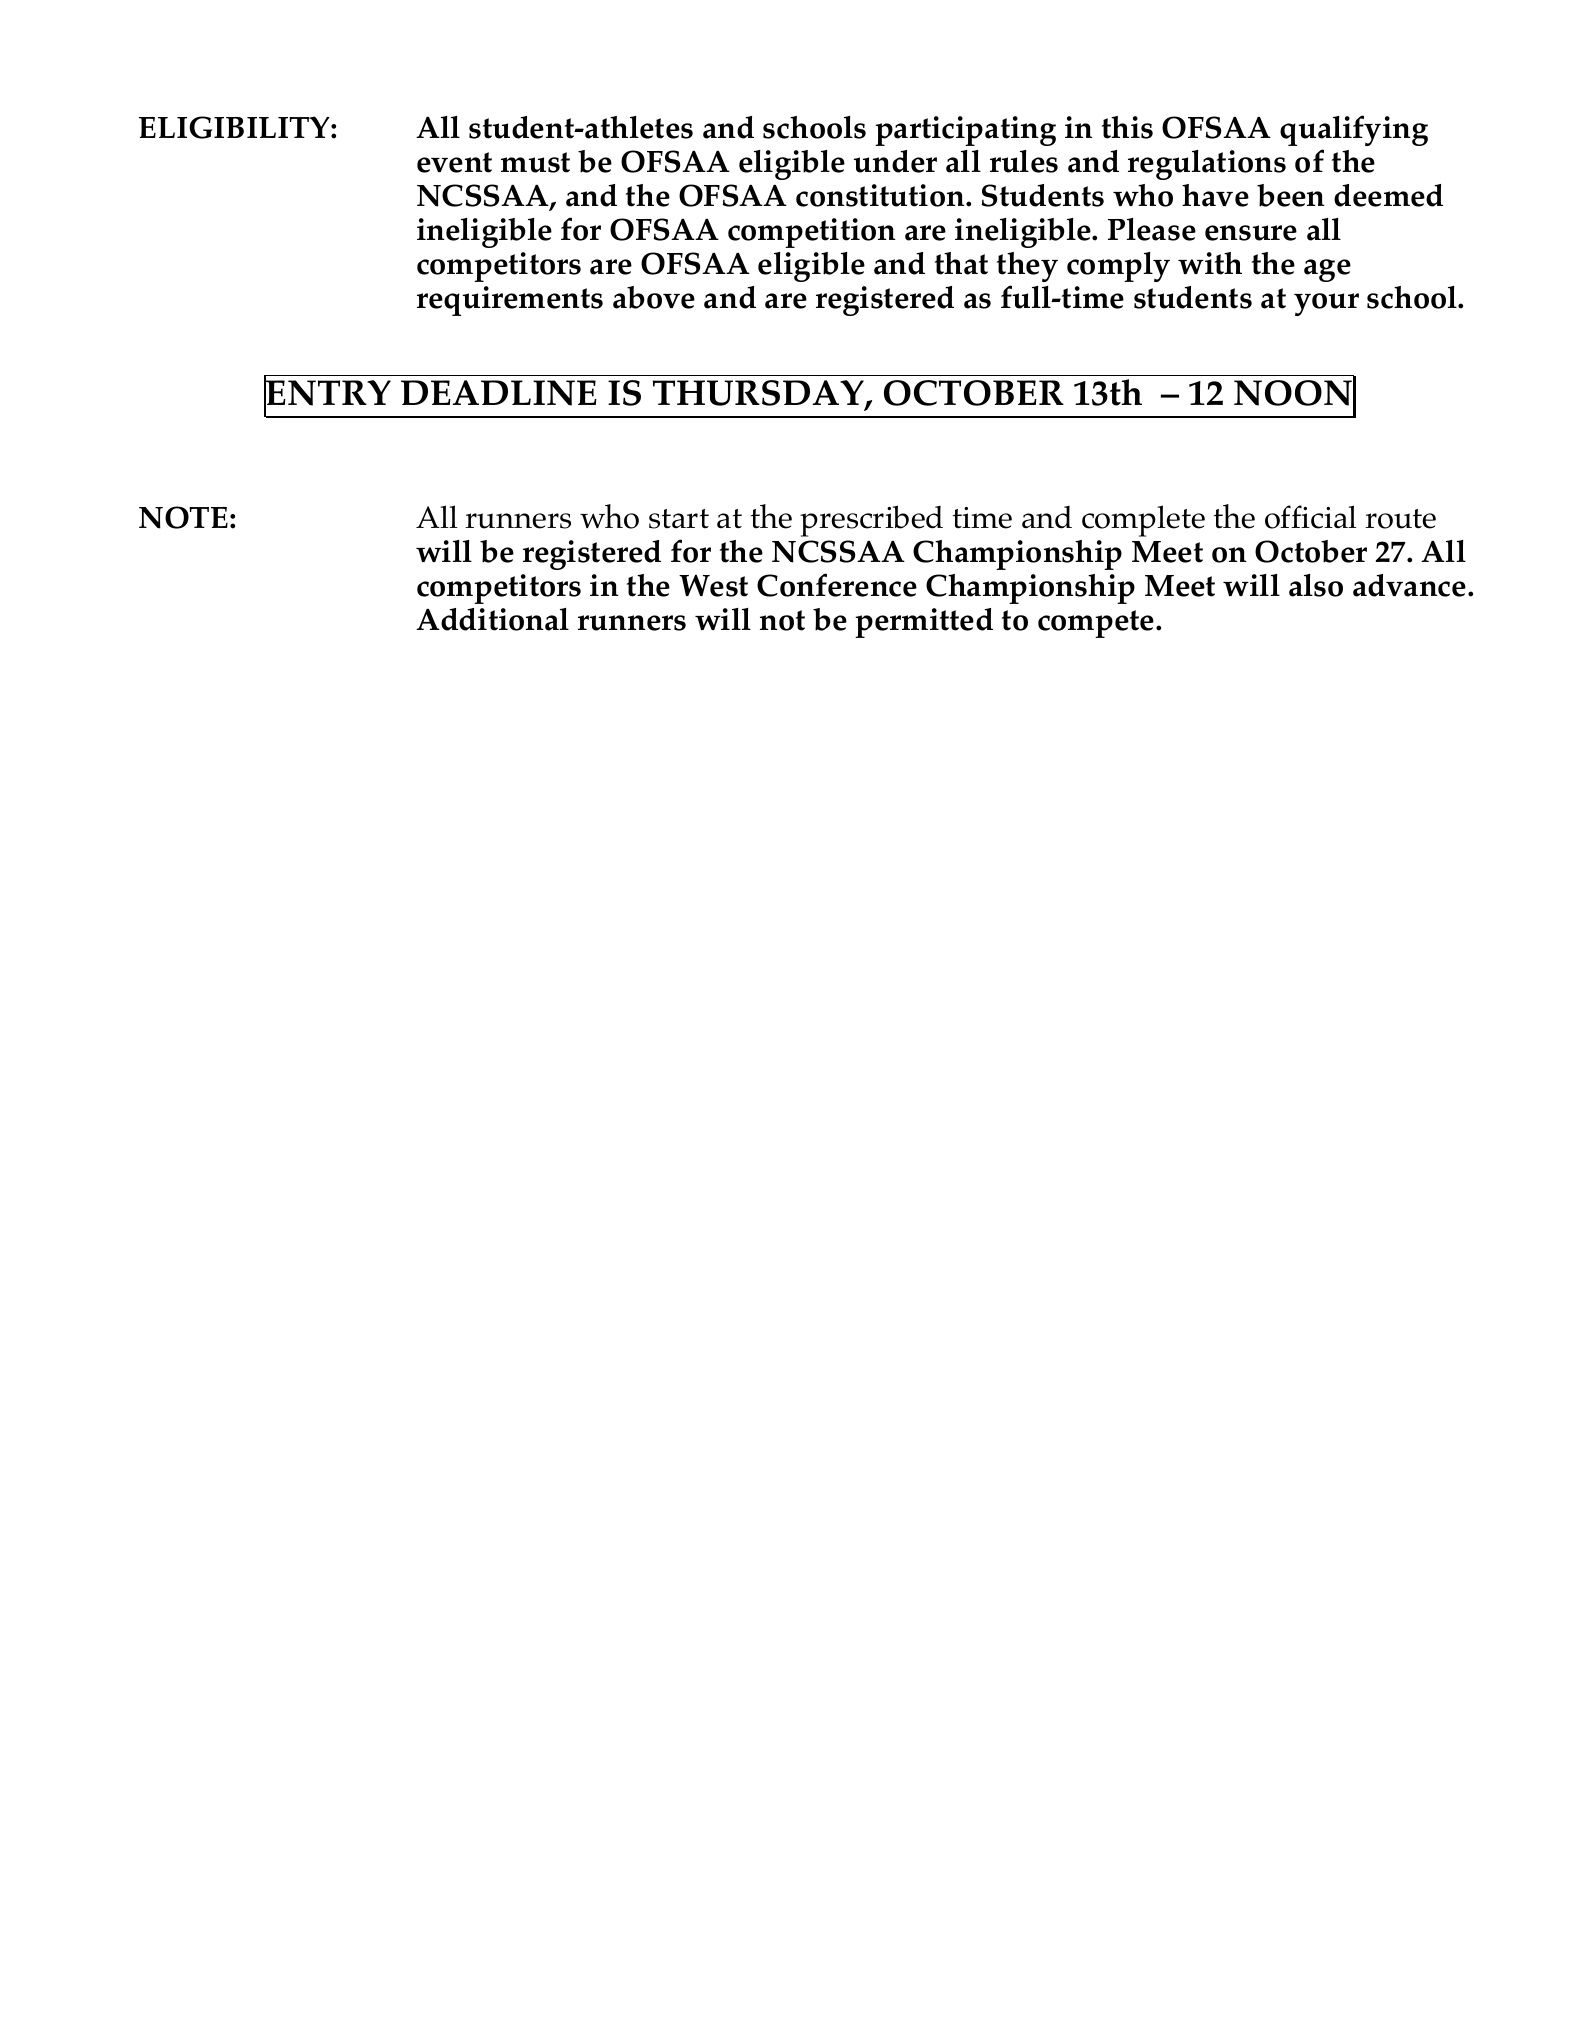 The width and height of the document is (1573, 2036). What do you see at coordinates (1326, 304) in the document?
I see `your` at bounding box center [1326, 304].
